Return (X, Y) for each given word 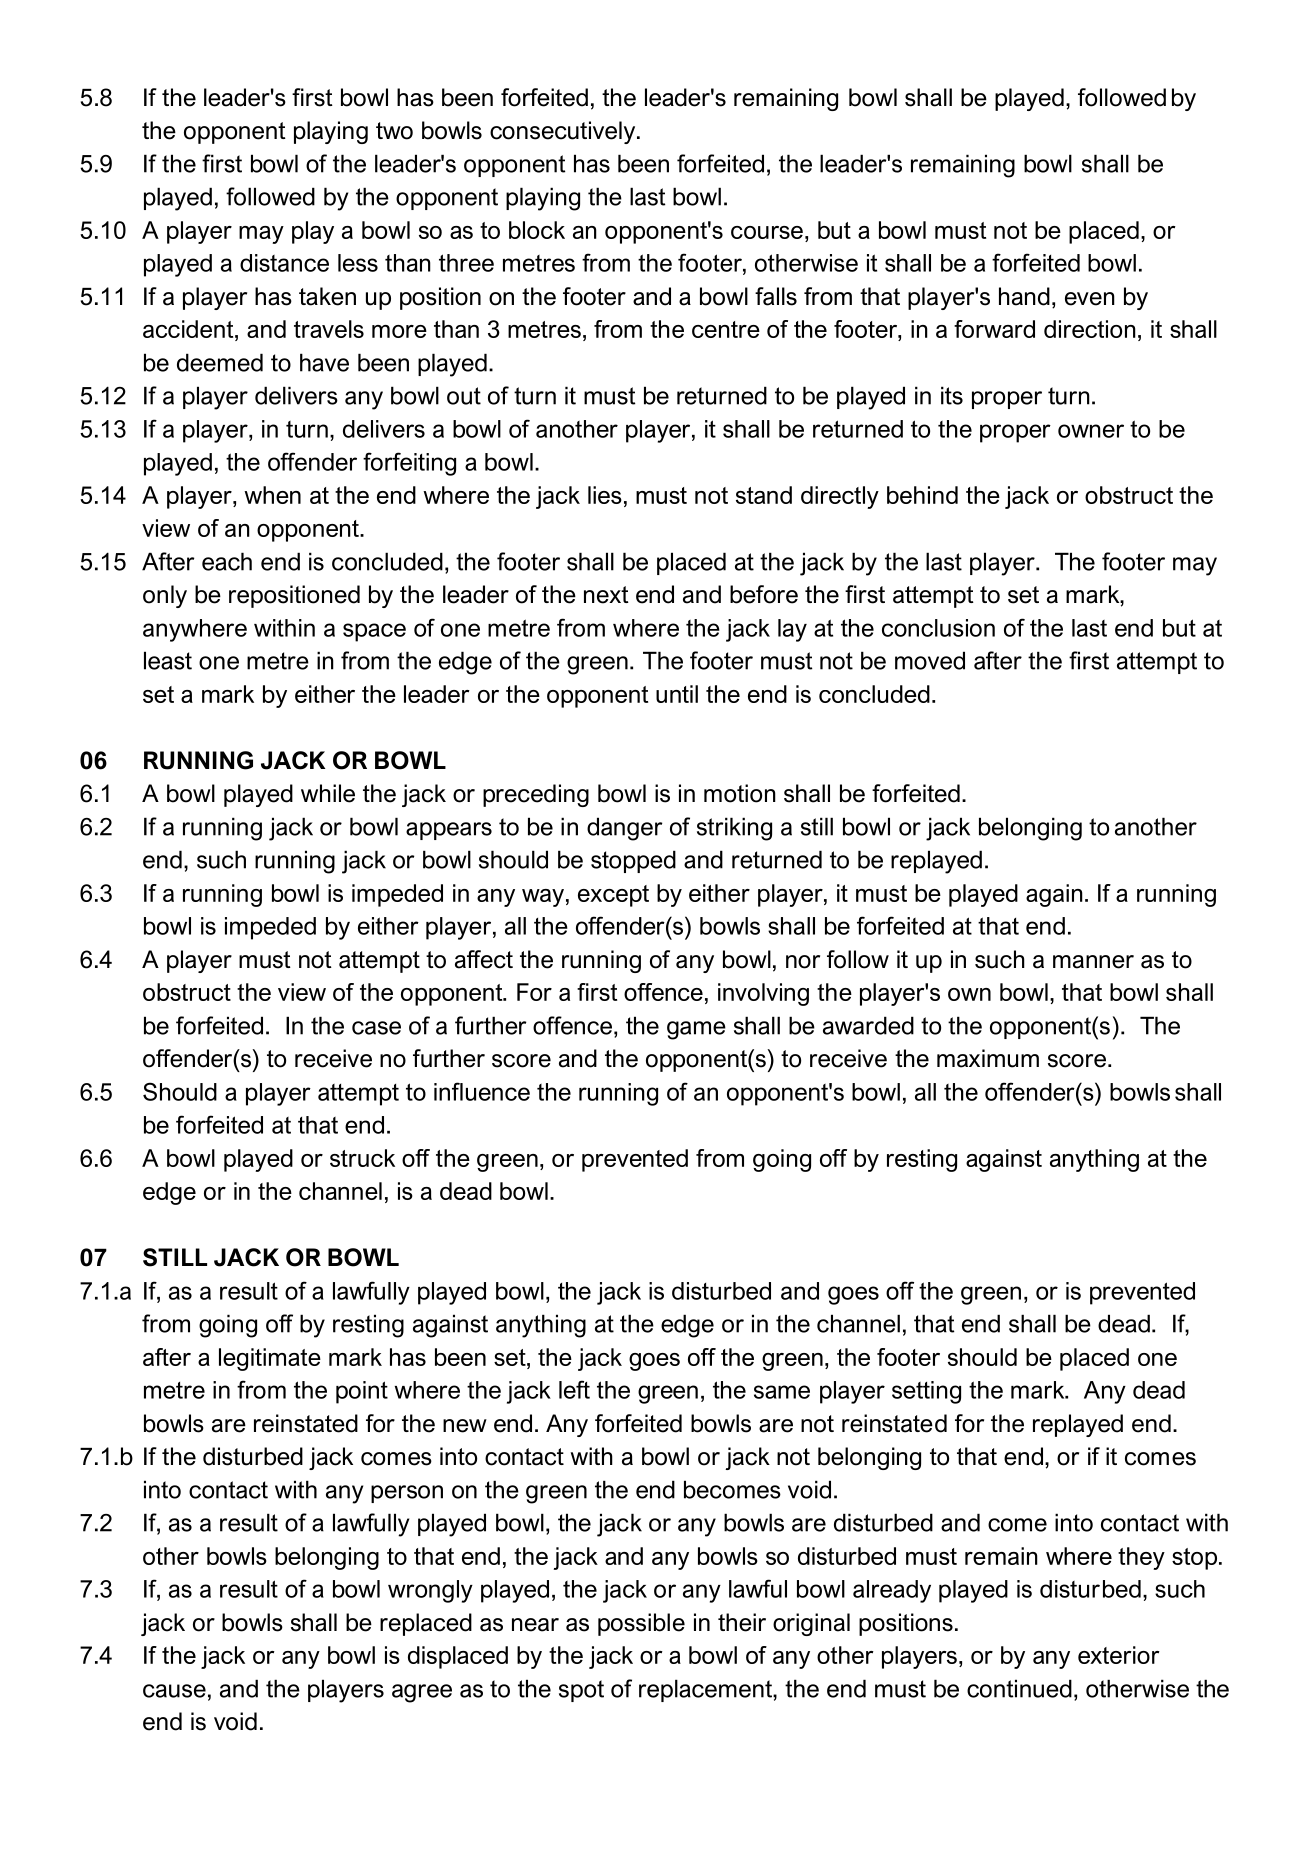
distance (284, 263)
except (613, 896)
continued (1019, 1688)
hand (1024, 296)
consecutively (564, 132)
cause (174, 1691)
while (328, 793)
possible (641, 1624)
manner (1093, 962)
